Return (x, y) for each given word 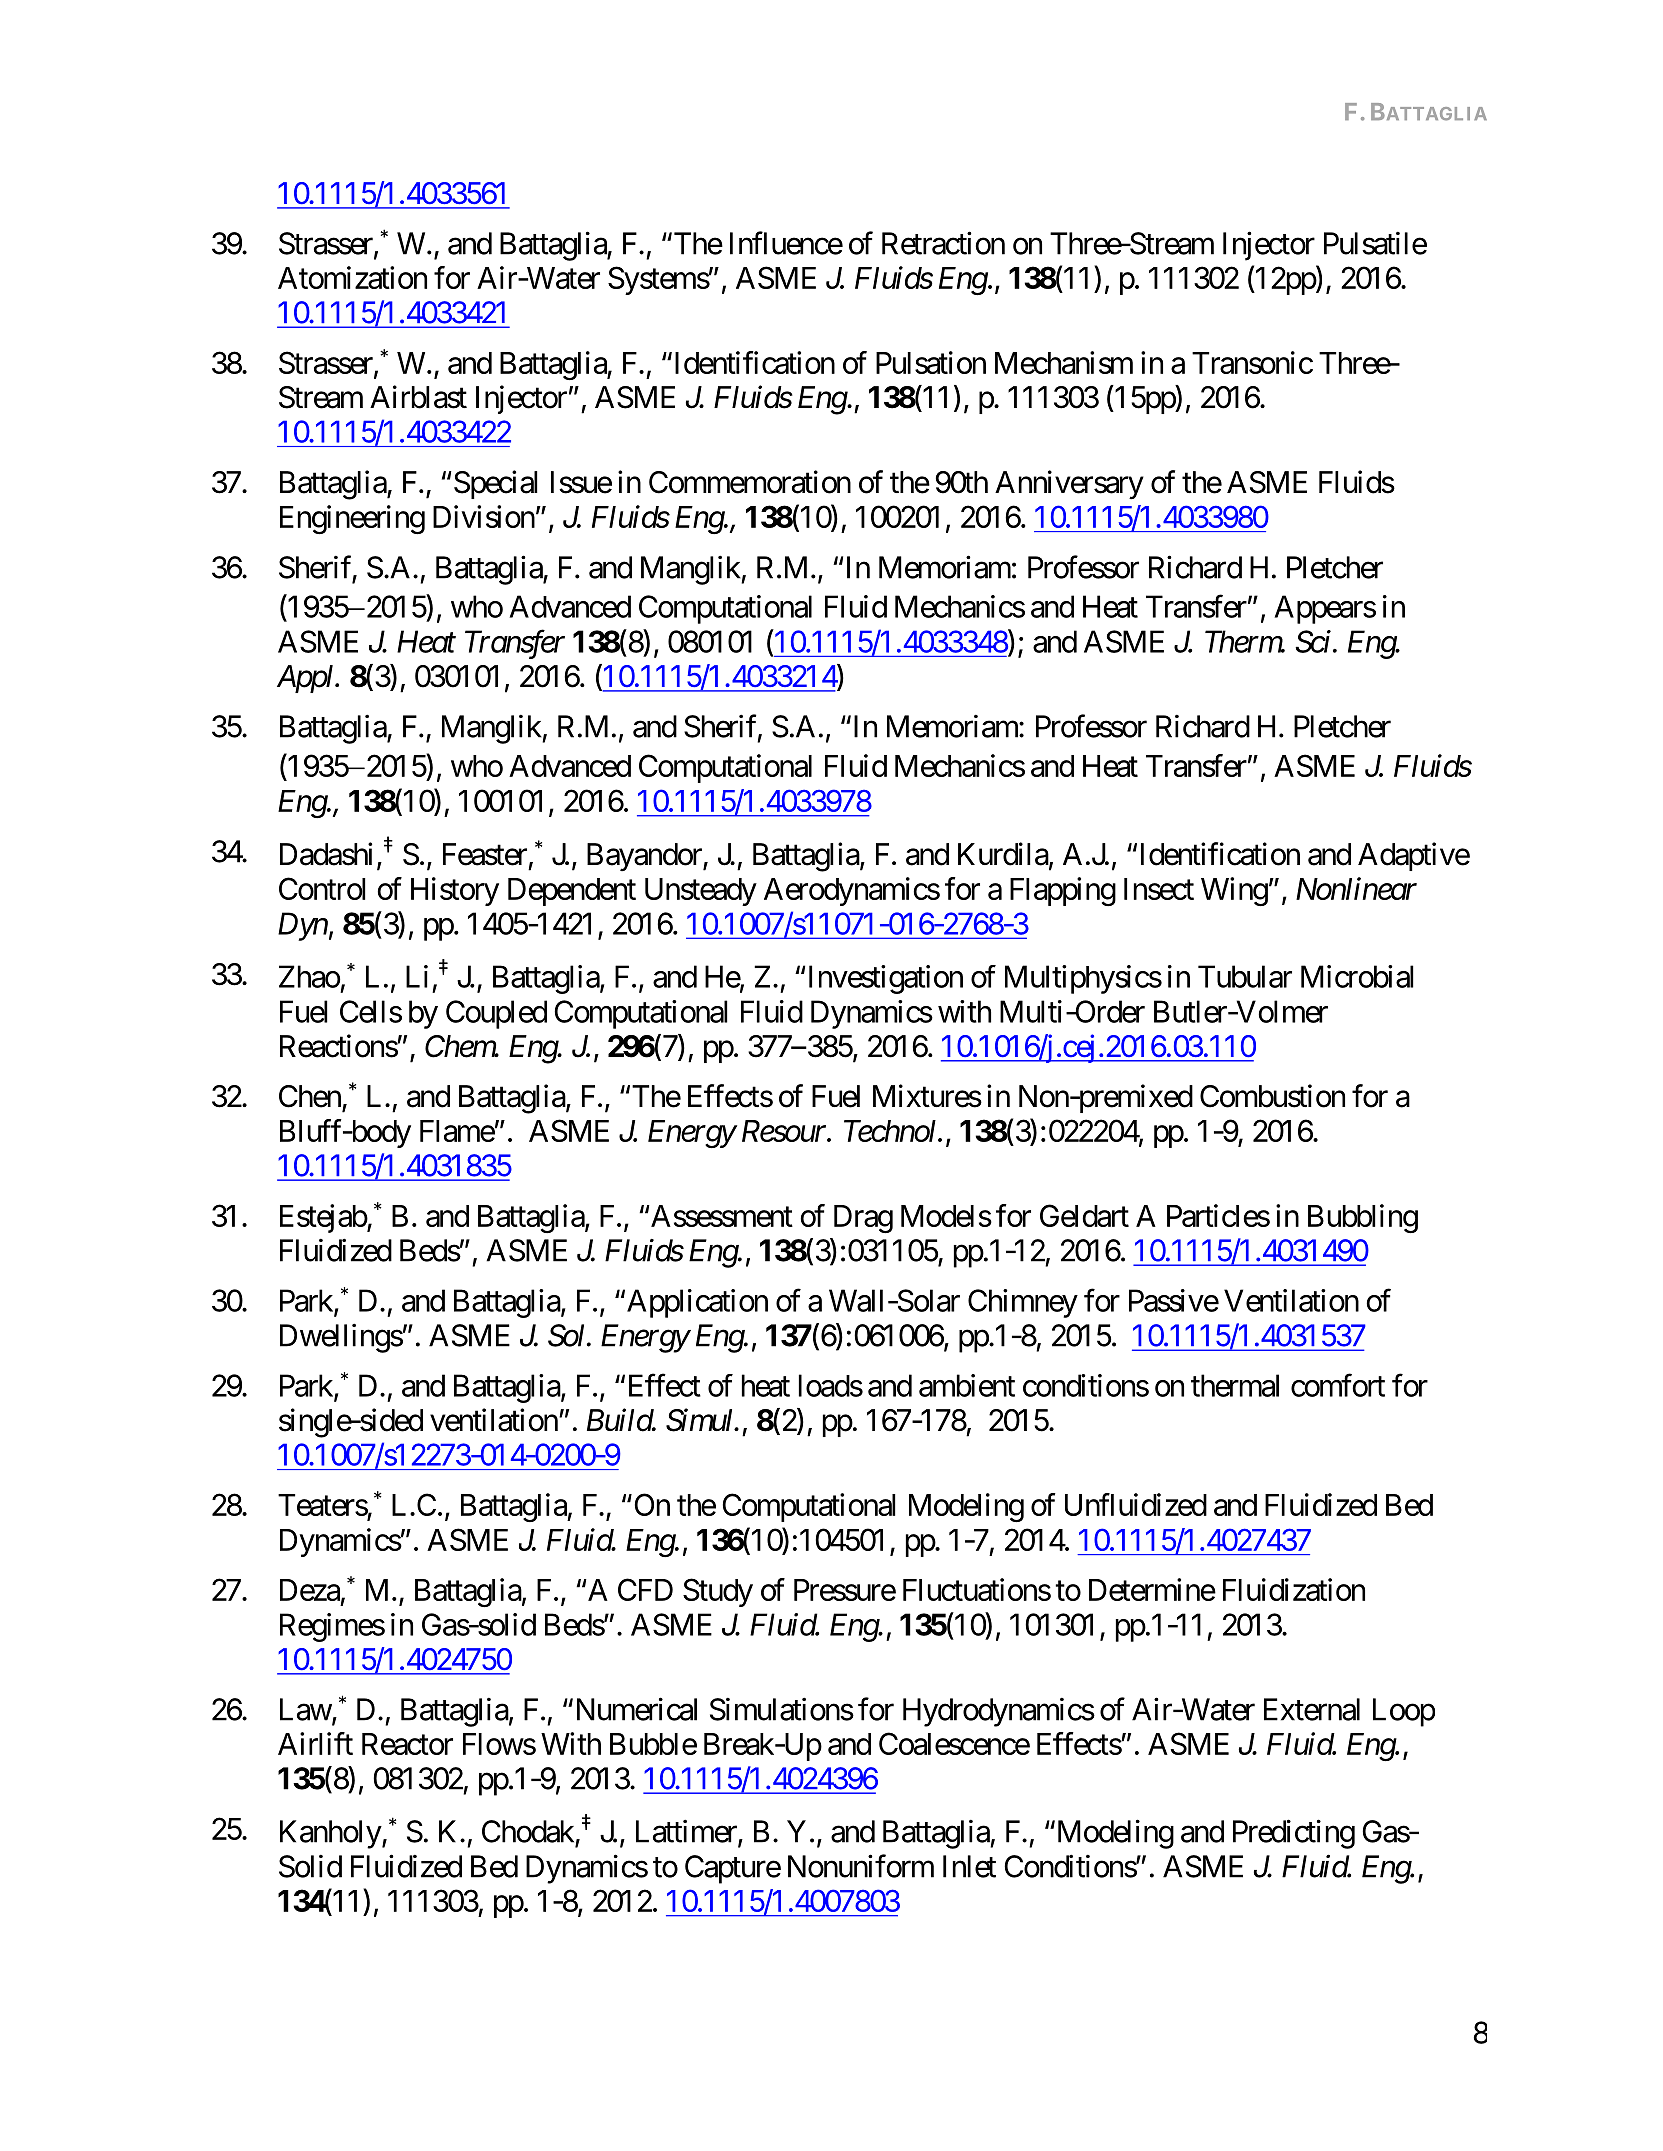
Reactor (407, 1744)
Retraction (943, 243)
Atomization (352, 277)
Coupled (496, 1014)
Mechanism (1064, 362)
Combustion (1272, 1096)
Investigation (886, 979)
